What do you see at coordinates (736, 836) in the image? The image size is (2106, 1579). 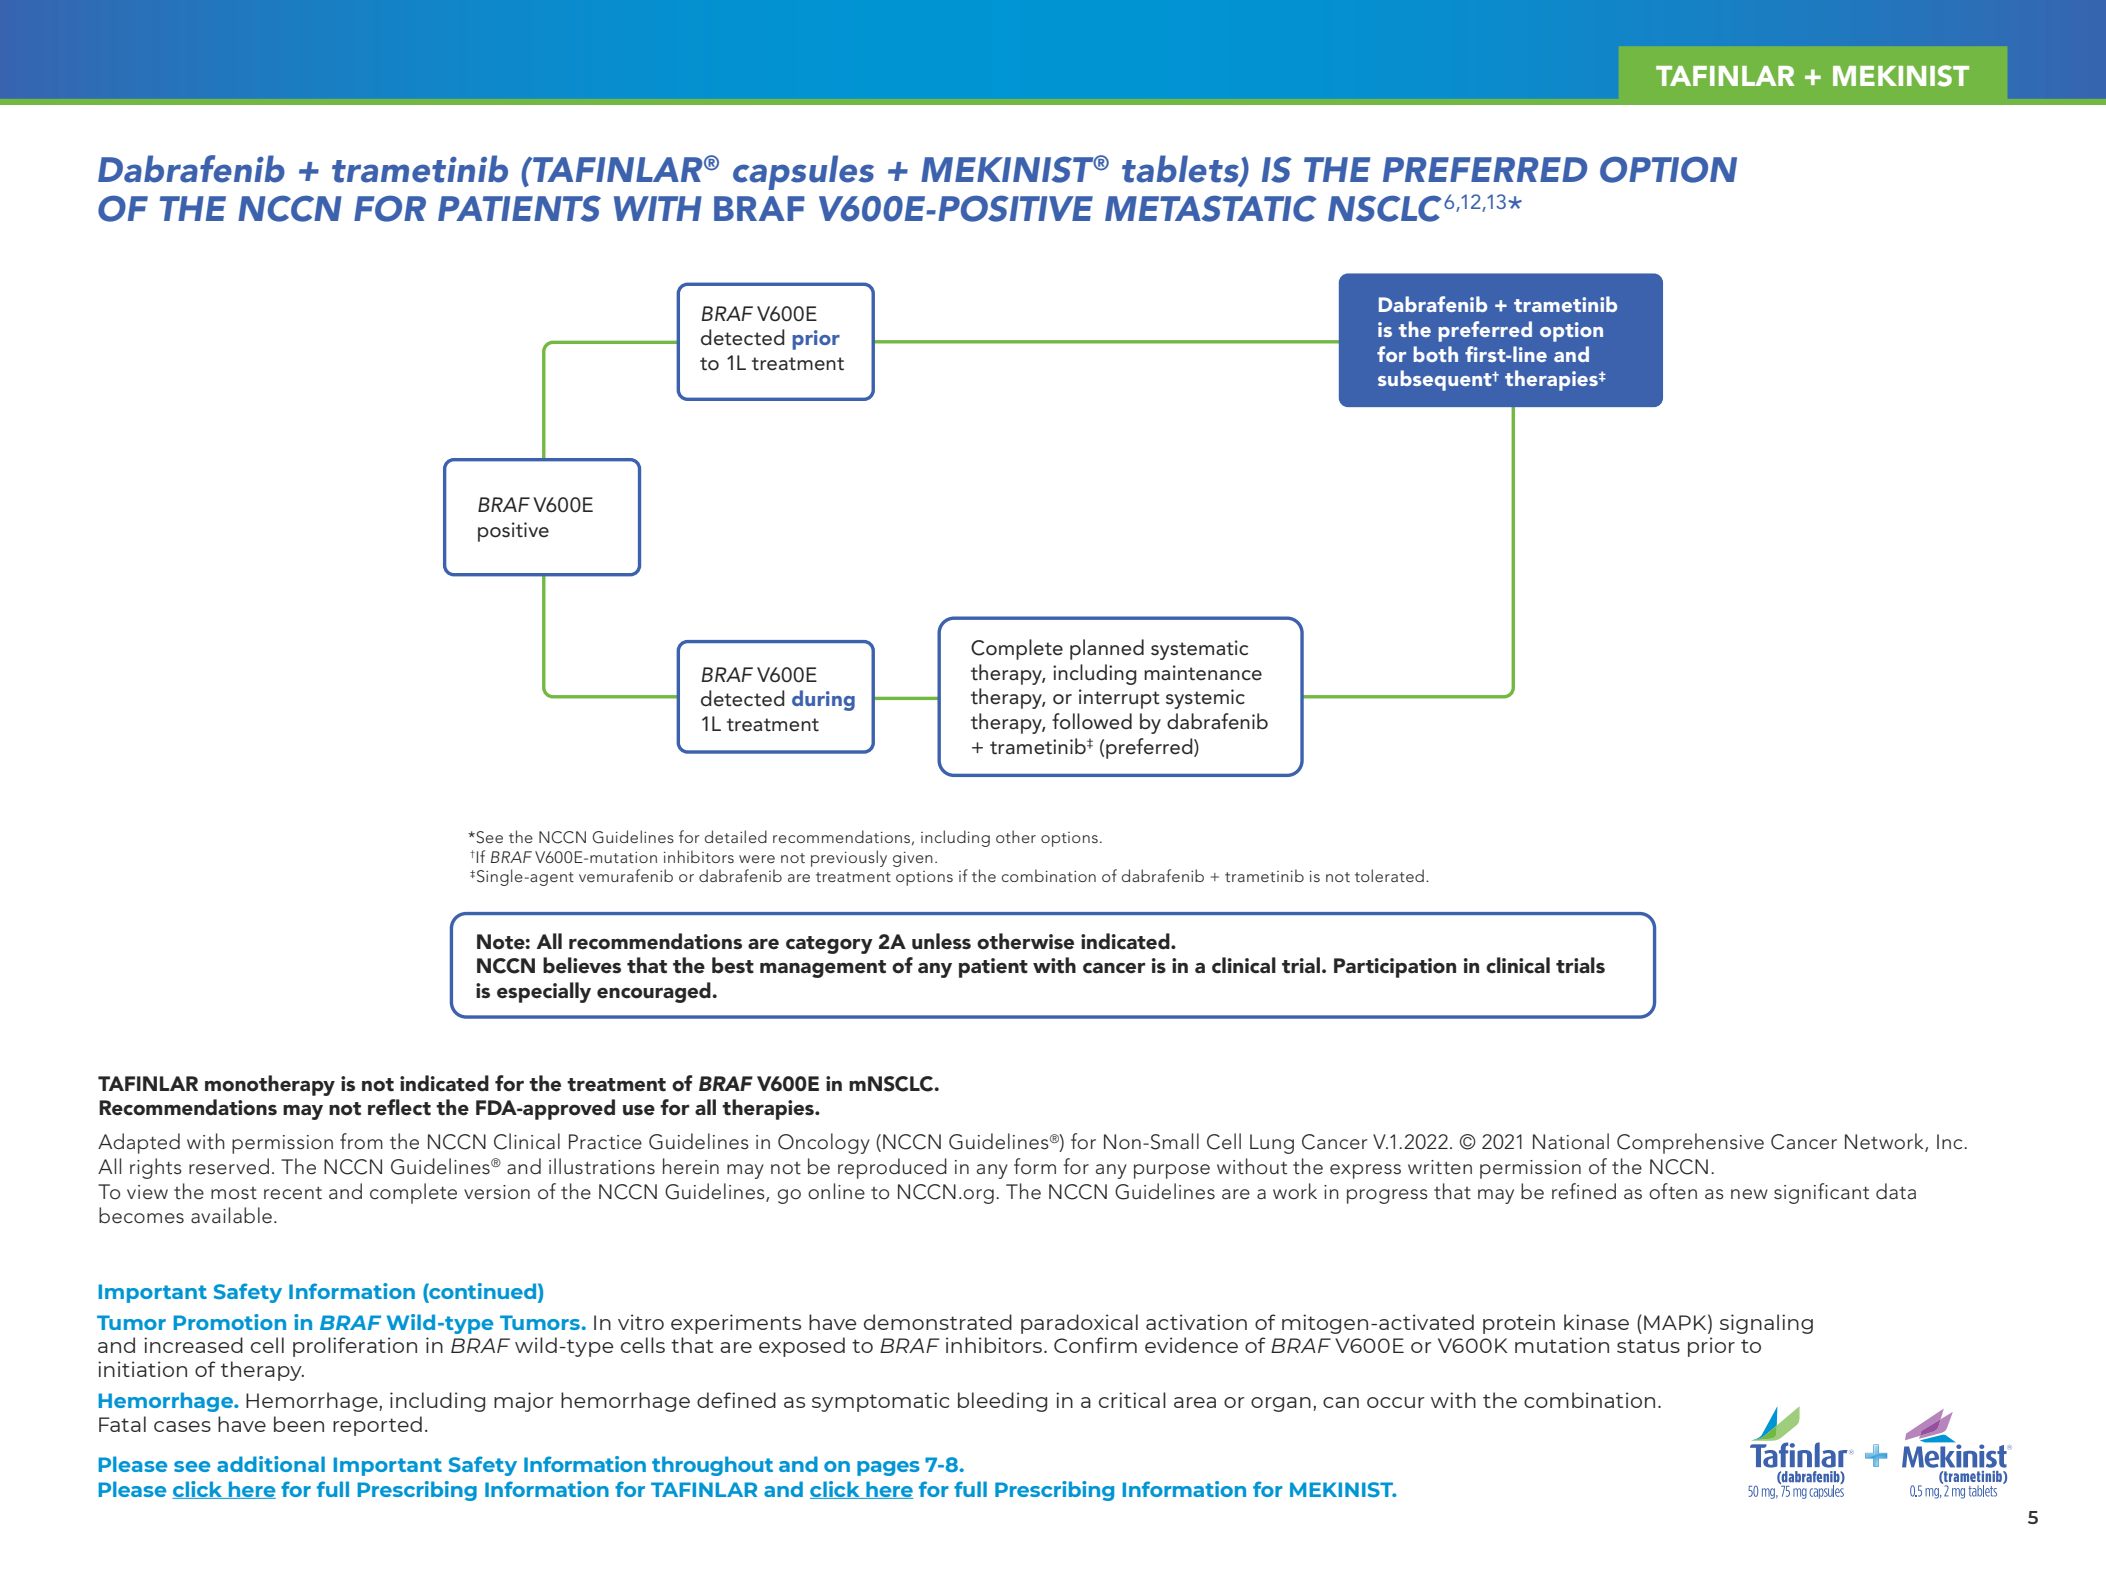 I see `detailed` at bounding box center [736, 836].
